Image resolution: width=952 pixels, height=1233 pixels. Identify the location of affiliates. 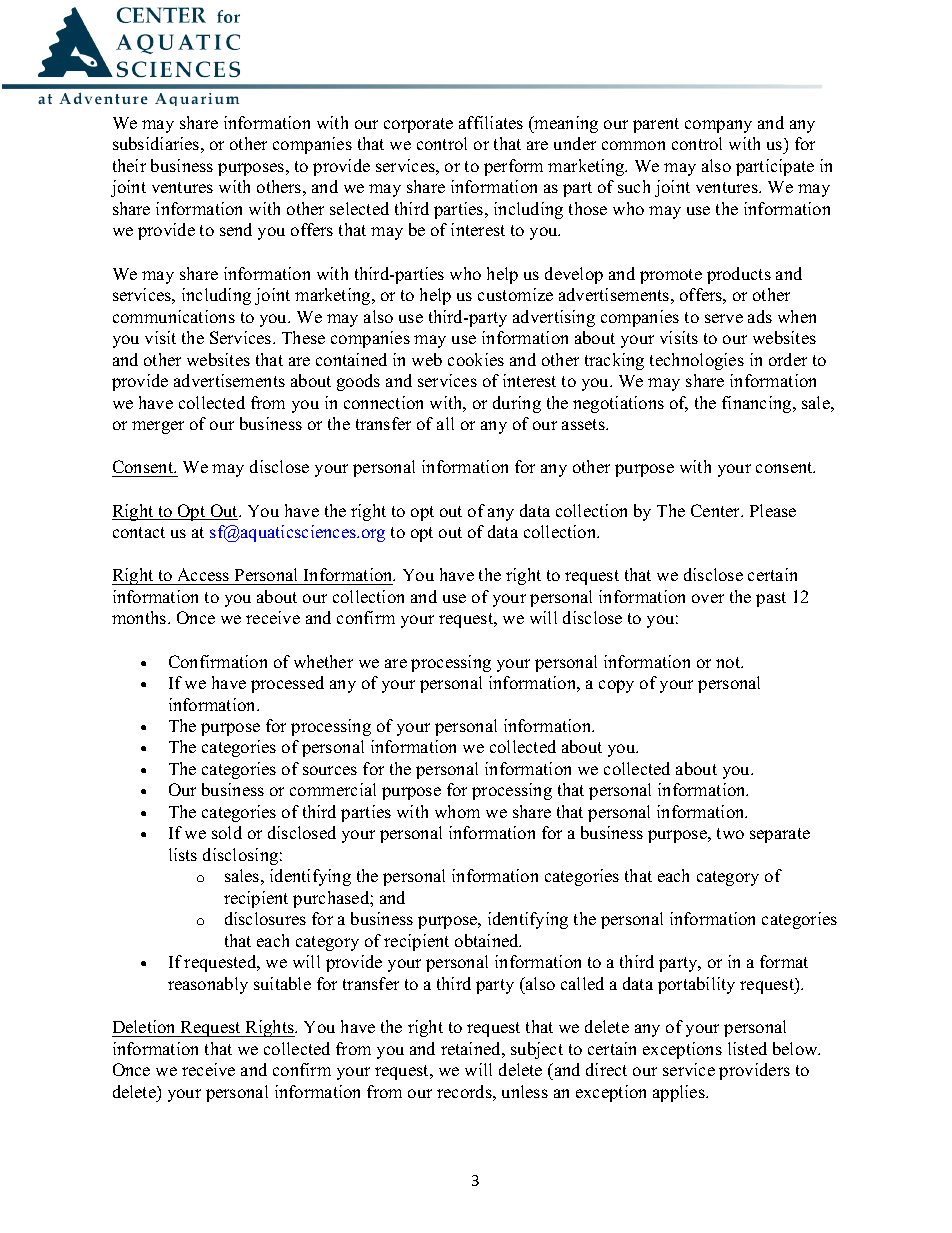
(491, 122).
